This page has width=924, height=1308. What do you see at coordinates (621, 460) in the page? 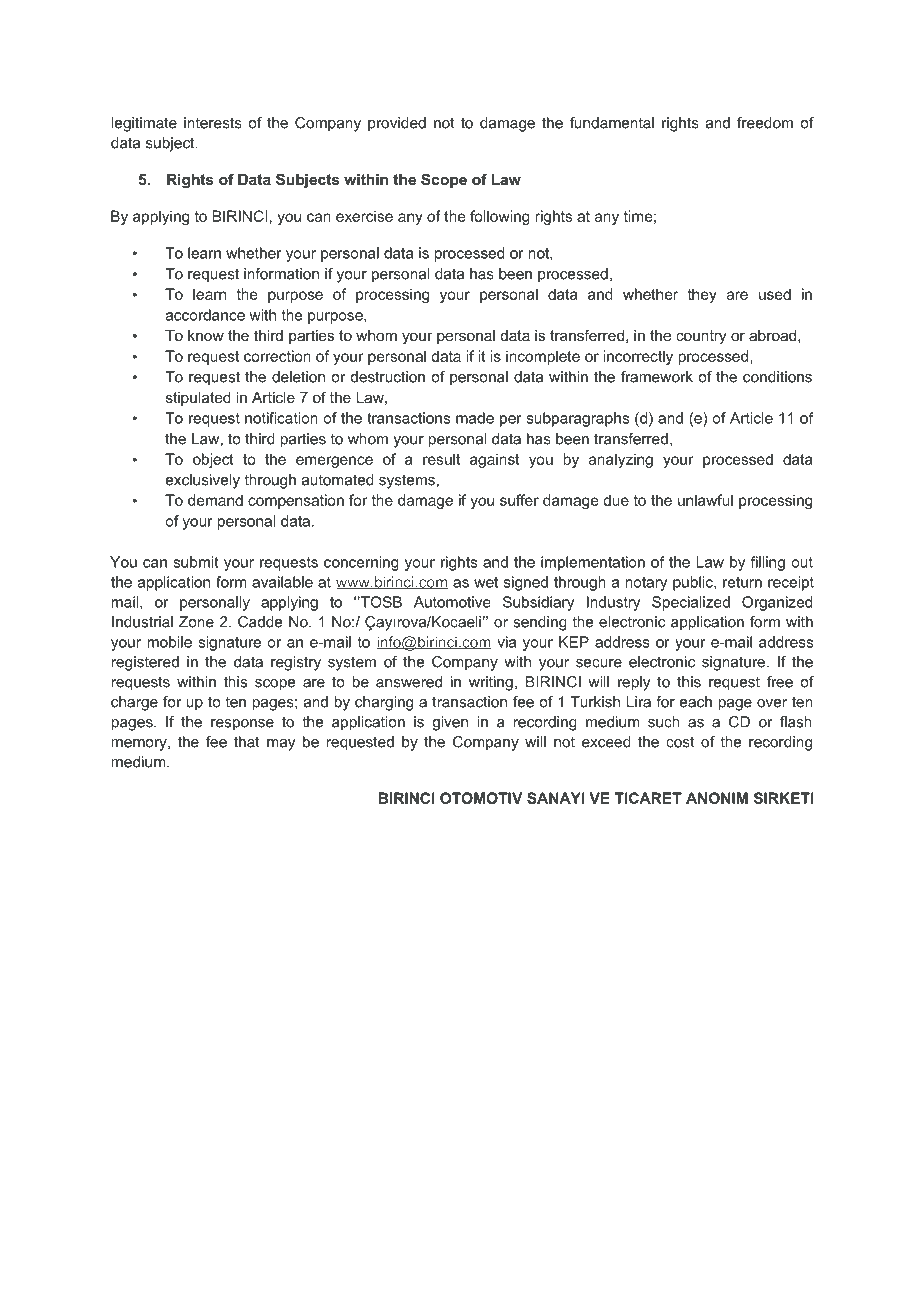
I see `analyzing` at bounding box center [621, 460].
